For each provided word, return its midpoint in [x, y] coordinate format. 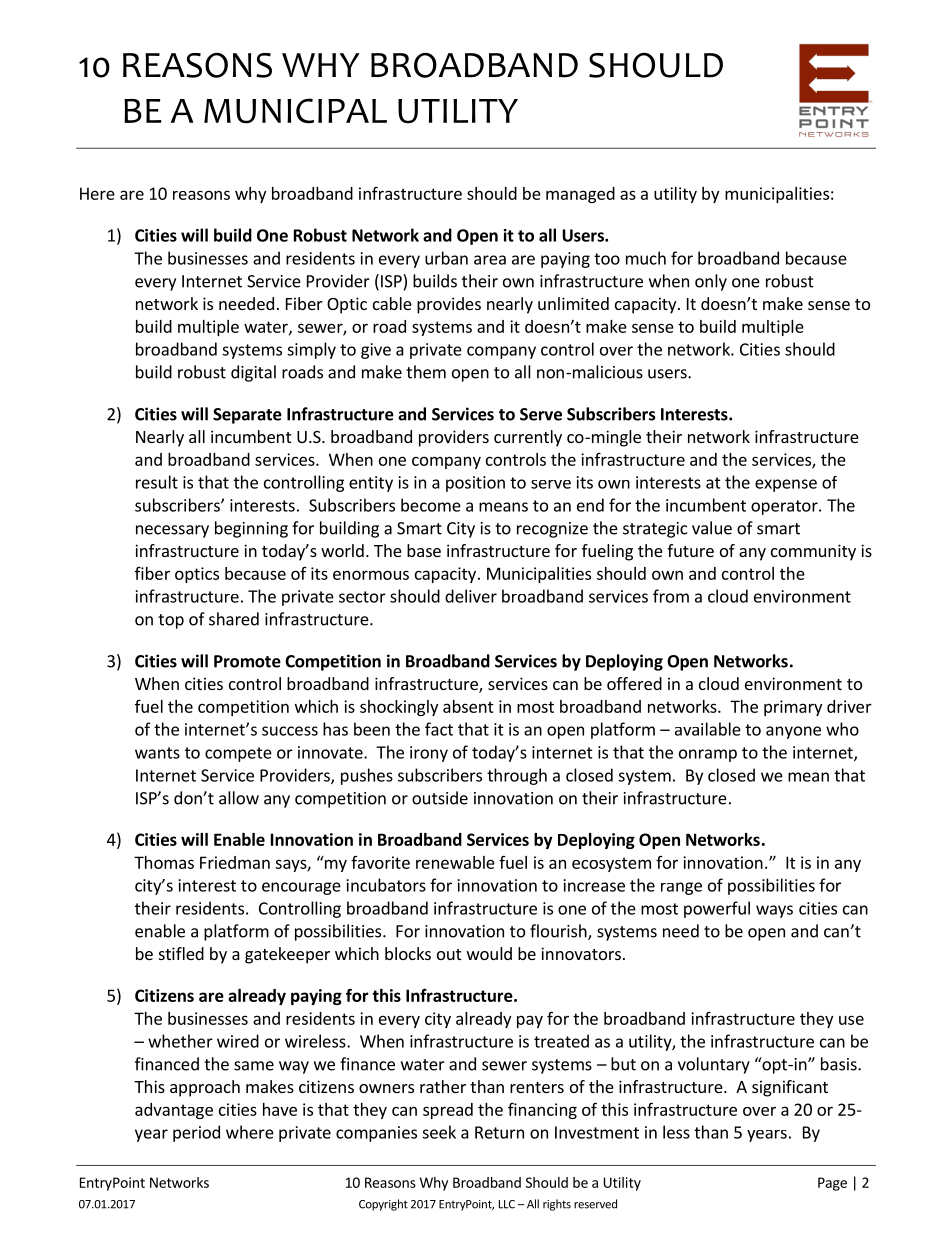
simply [311, 350]
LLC [507, 1204]
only [711, 282]
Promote [247, 661]
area [490, 260]
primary [793, 708]
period [196, 1133]
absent [468, 706]
